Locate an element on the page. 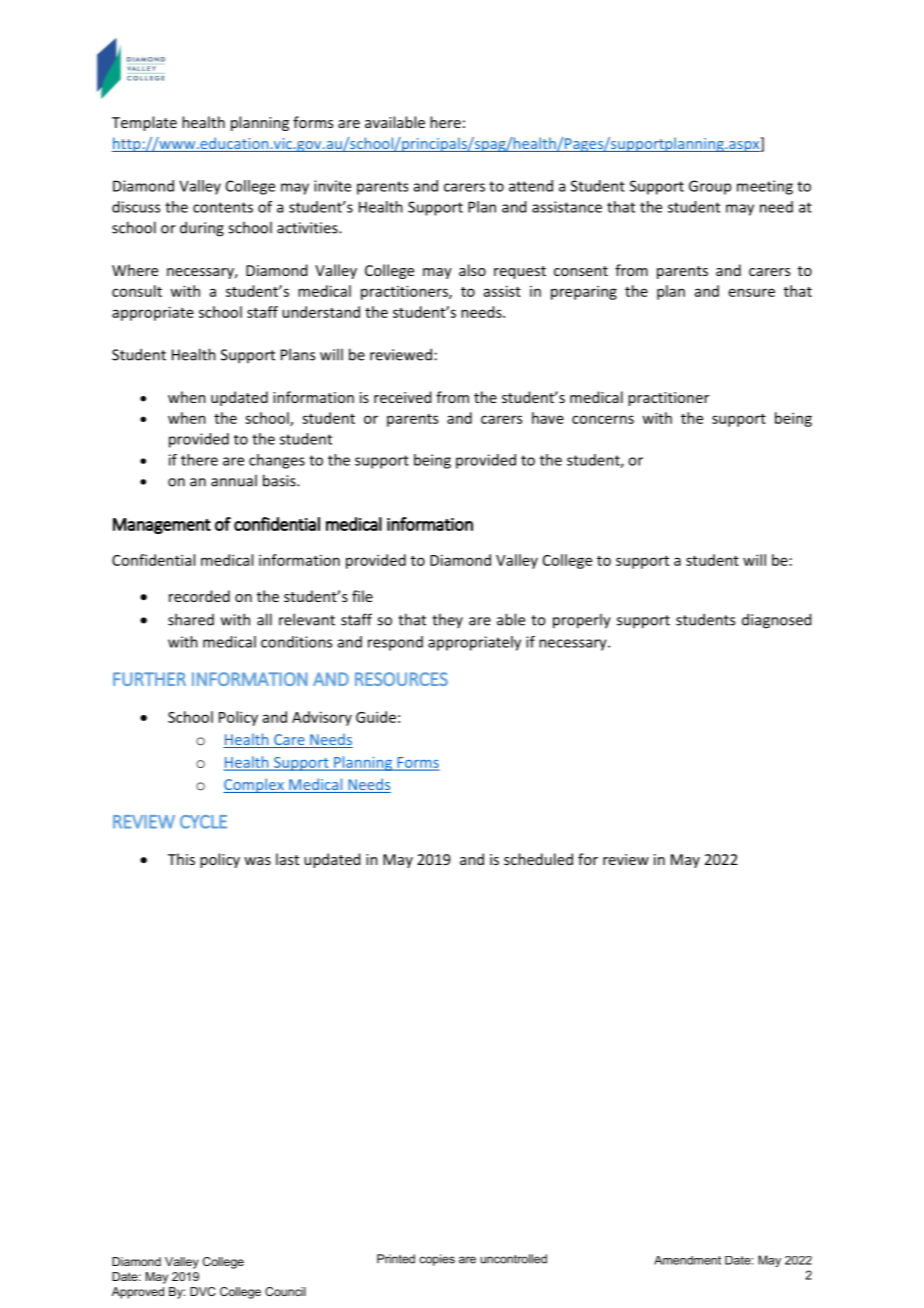  Amendment is located at coordinates (687, 1260).
